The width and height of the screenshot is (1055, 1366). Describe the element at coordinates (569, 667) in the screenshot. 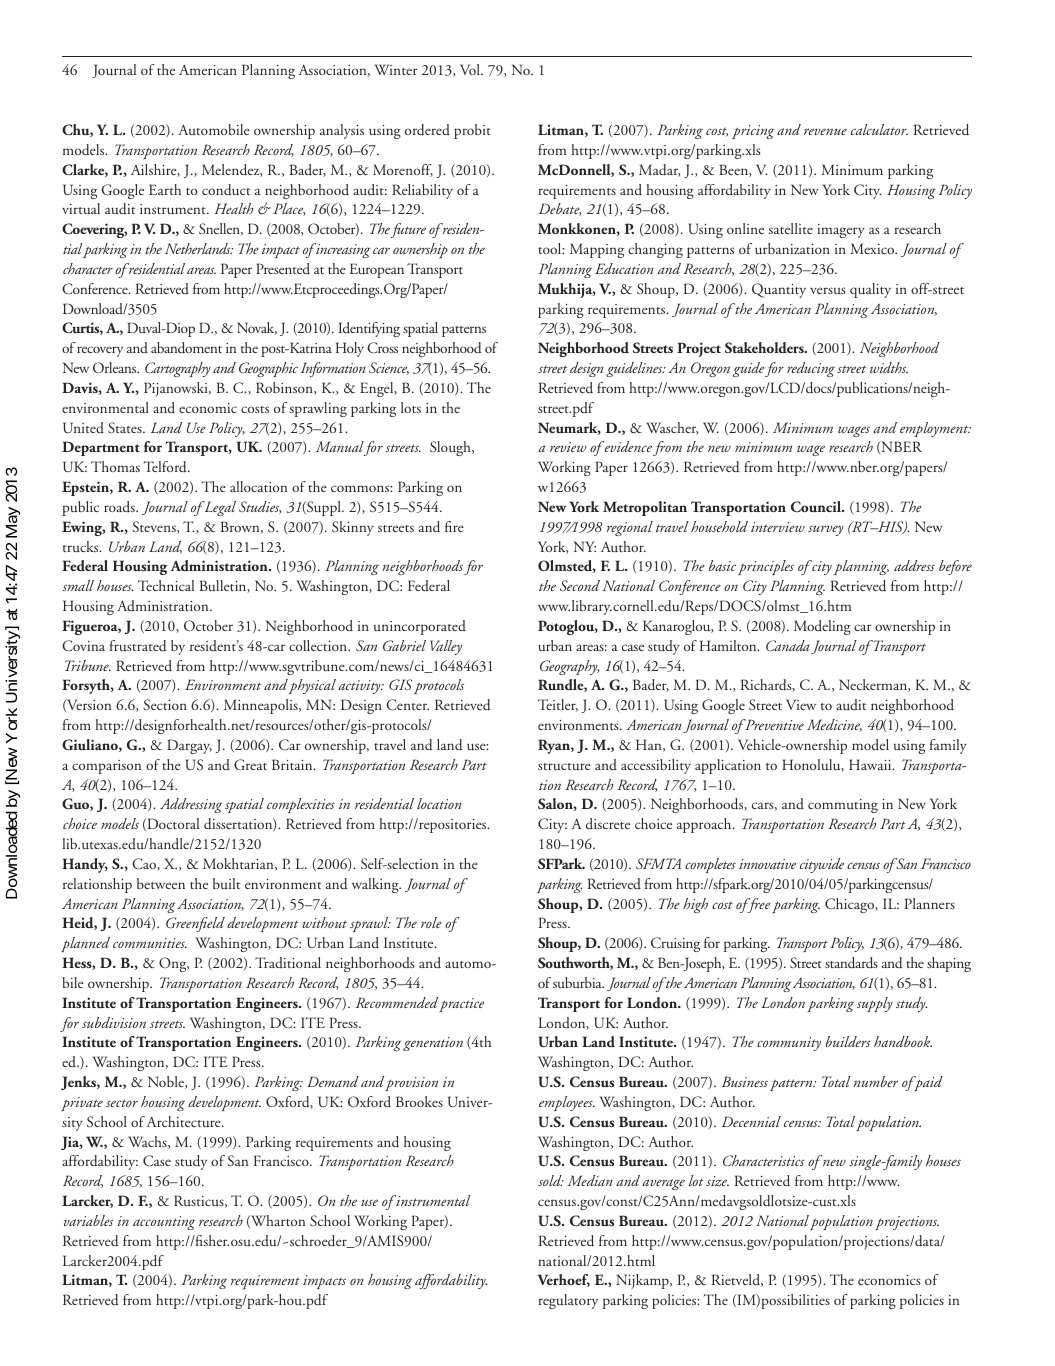

I see `Geography` at that location.
